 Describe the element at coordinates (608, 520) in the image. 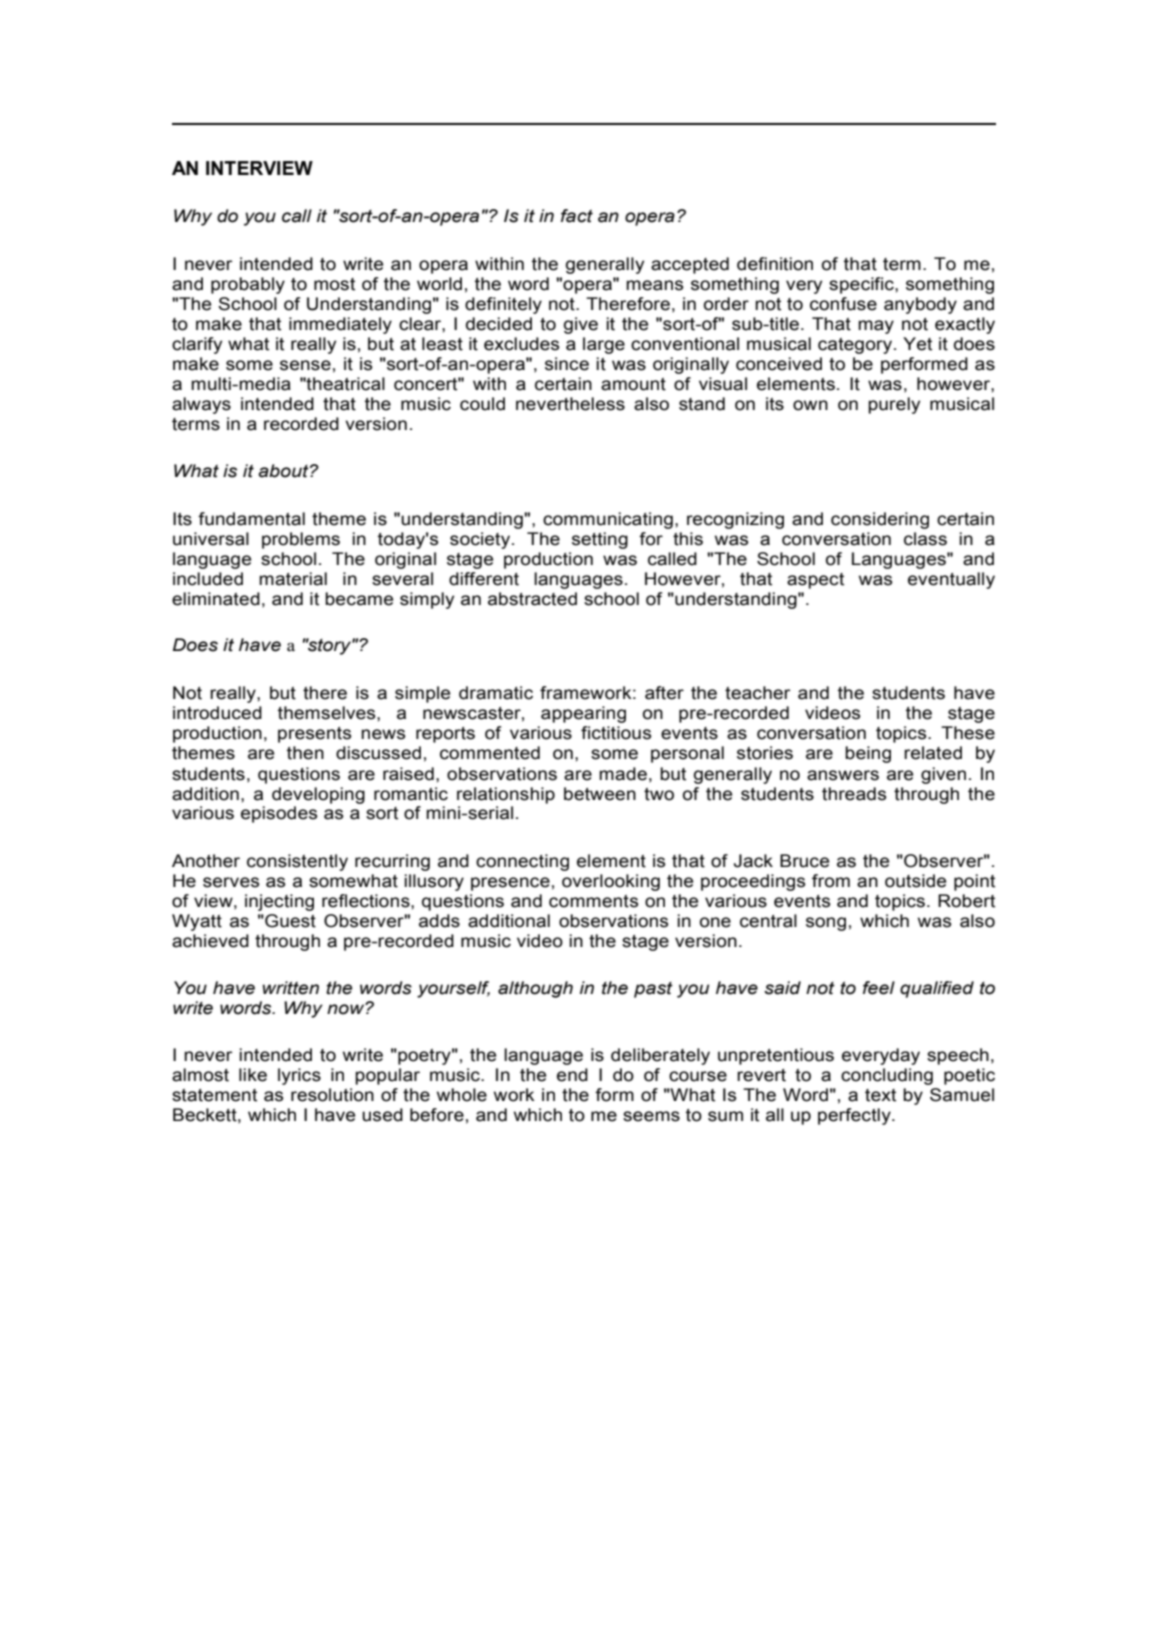

I see `communicating` at that location.
